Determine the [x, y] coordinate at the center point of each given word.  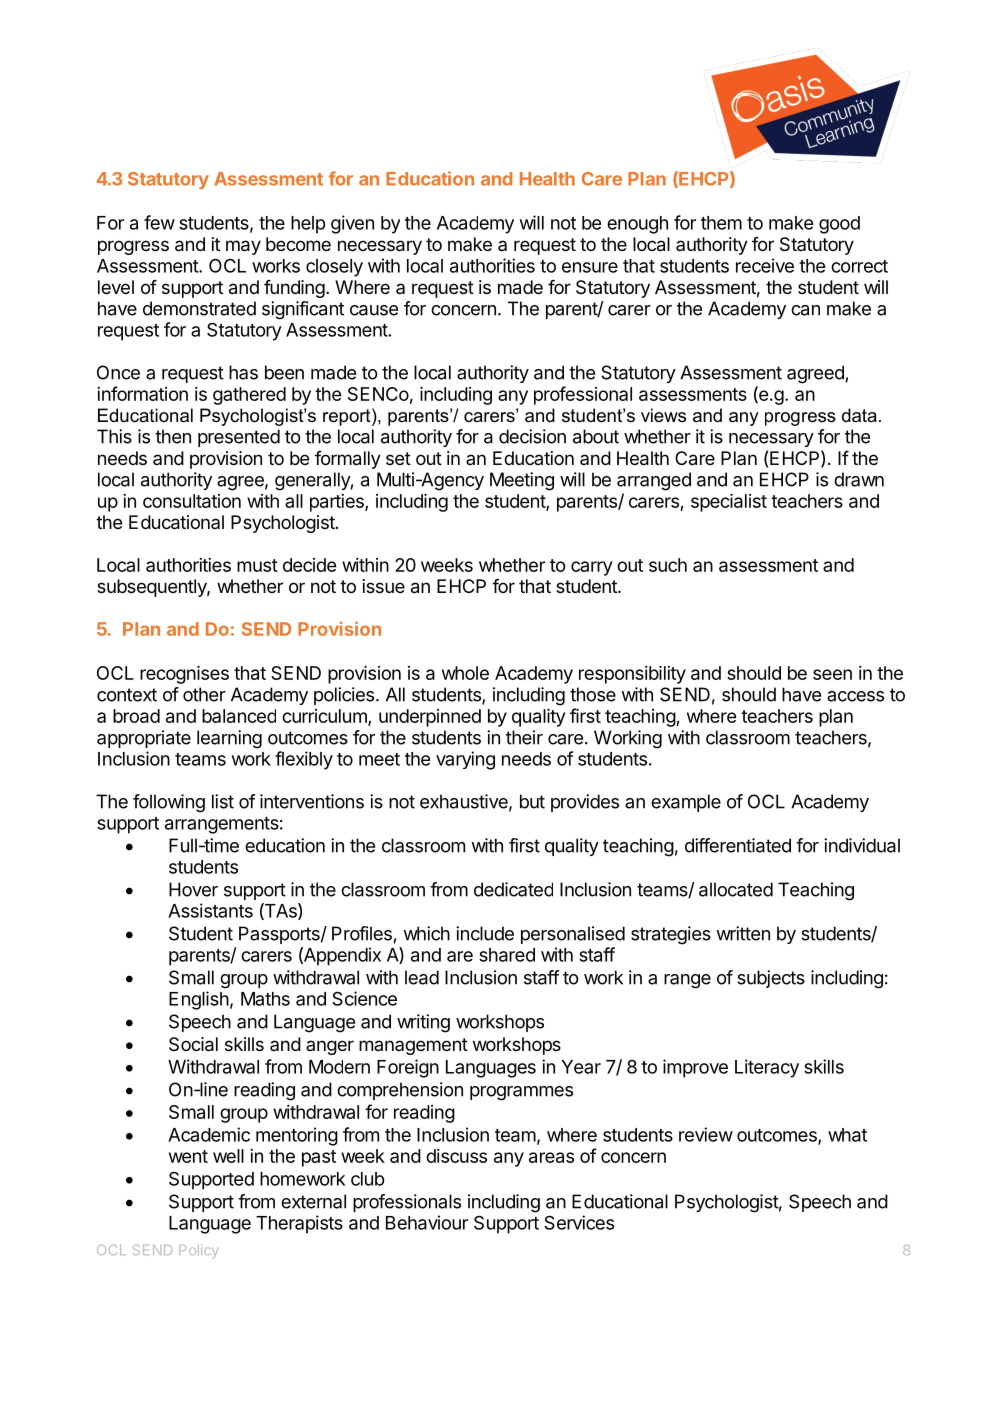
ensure [590, 267]
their [524, 737]
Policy [199, 1251]
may [243, 247]
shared [507, 955]
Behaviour [427, 1222]
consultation [192, 501]
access [855, 696]
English [199, 1000]
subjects [771, 979]
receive [765, 265]
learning [229, 739]
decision [532, 436]
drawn [859, 479]
